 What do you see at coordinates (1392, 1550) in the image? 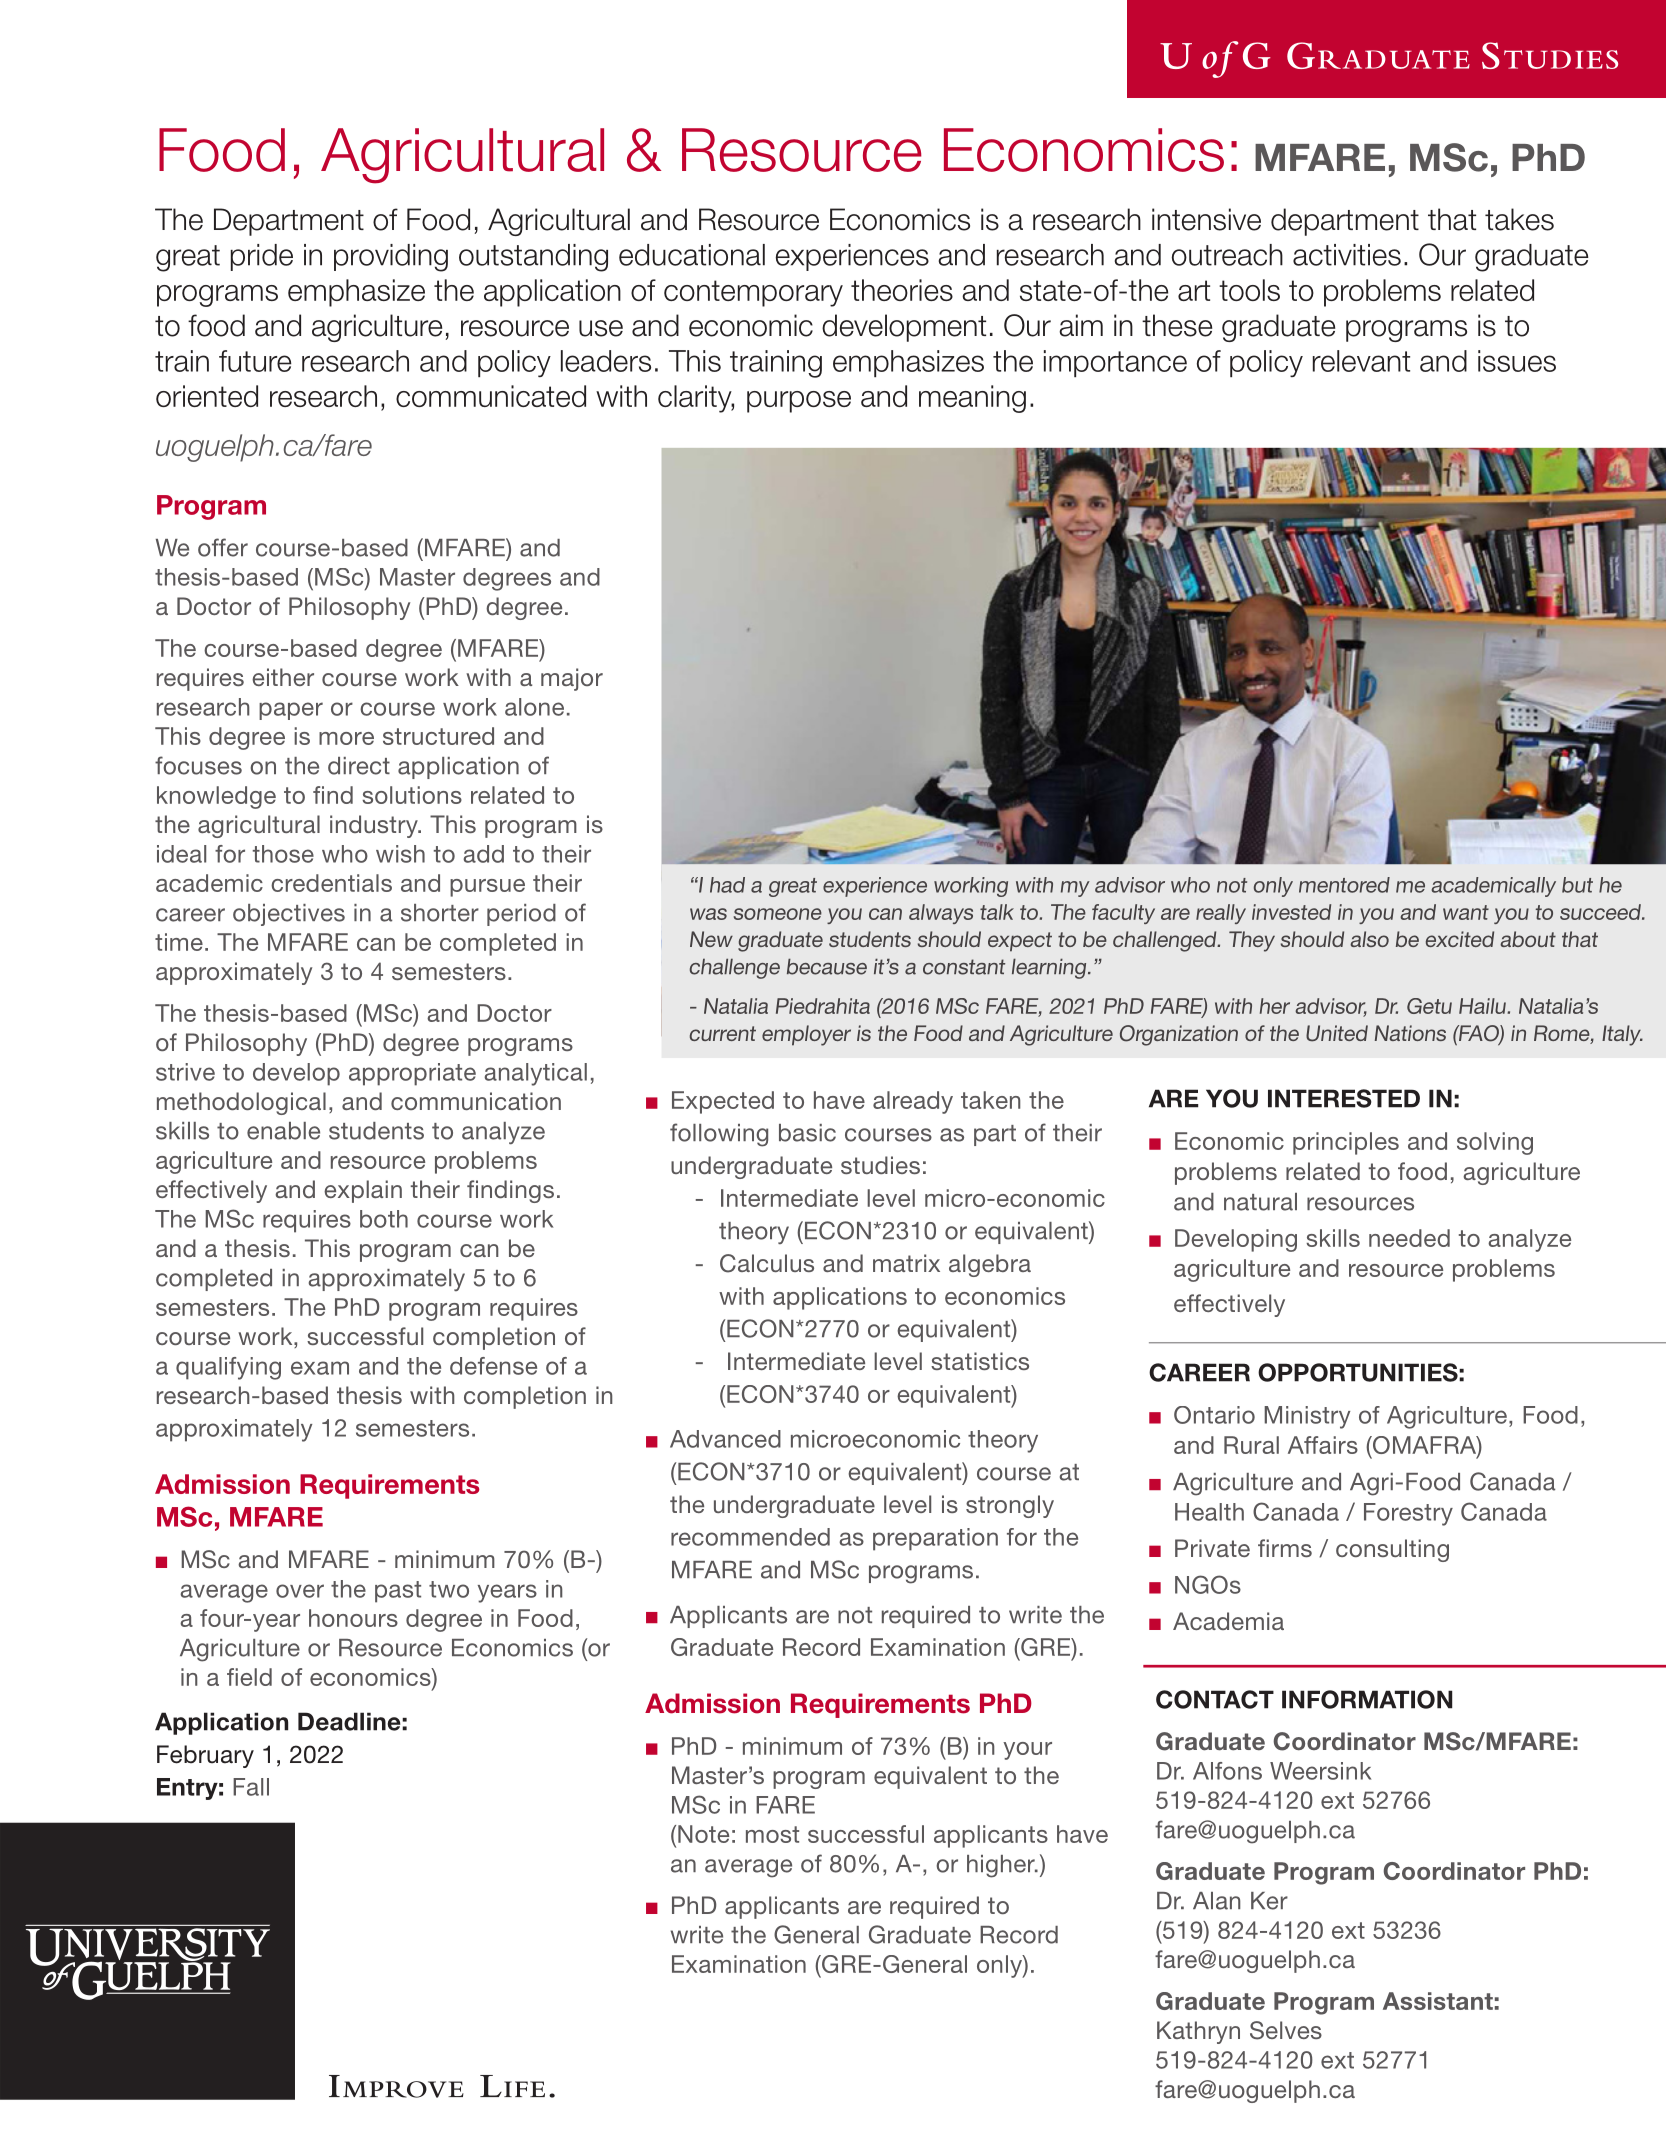
I see `consulting` at bounding box center [1392, 1550].
